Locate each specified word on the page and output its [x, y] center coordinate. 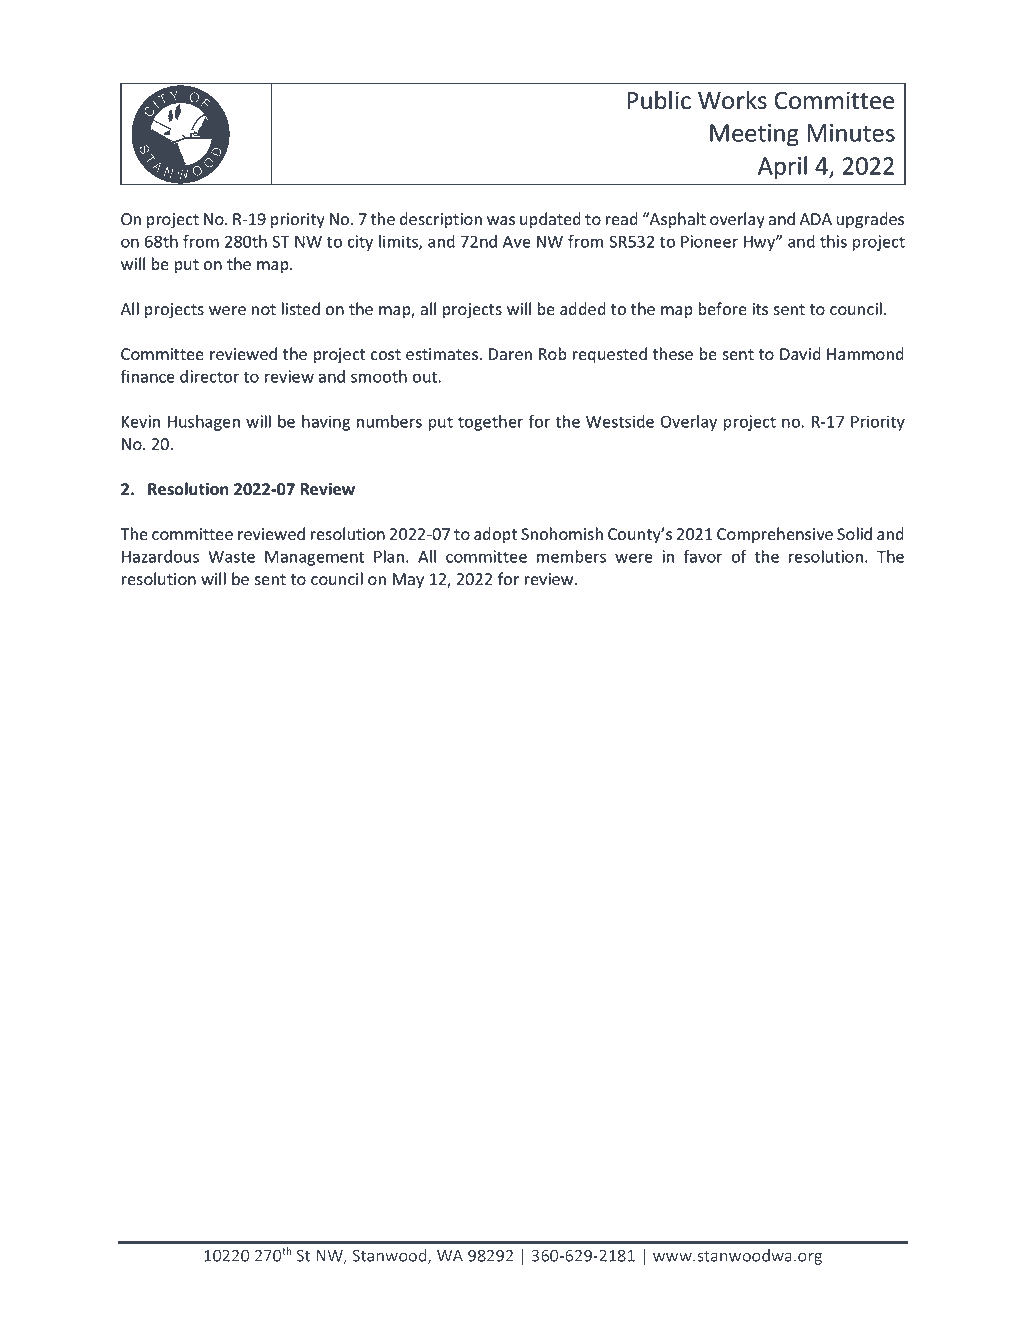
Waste [231, 556]
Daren [510, 354]
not [264, 310]
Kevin [141, 421]
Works [732, 100]
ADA [816, 219]
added [583, 309]
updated [550, 220]
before [723, 309]
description [441, 220]
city [360, 243]
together [490, 423]
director [209, 376]
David [800, 353]
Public [659, 100]
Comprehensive [775, 535]
